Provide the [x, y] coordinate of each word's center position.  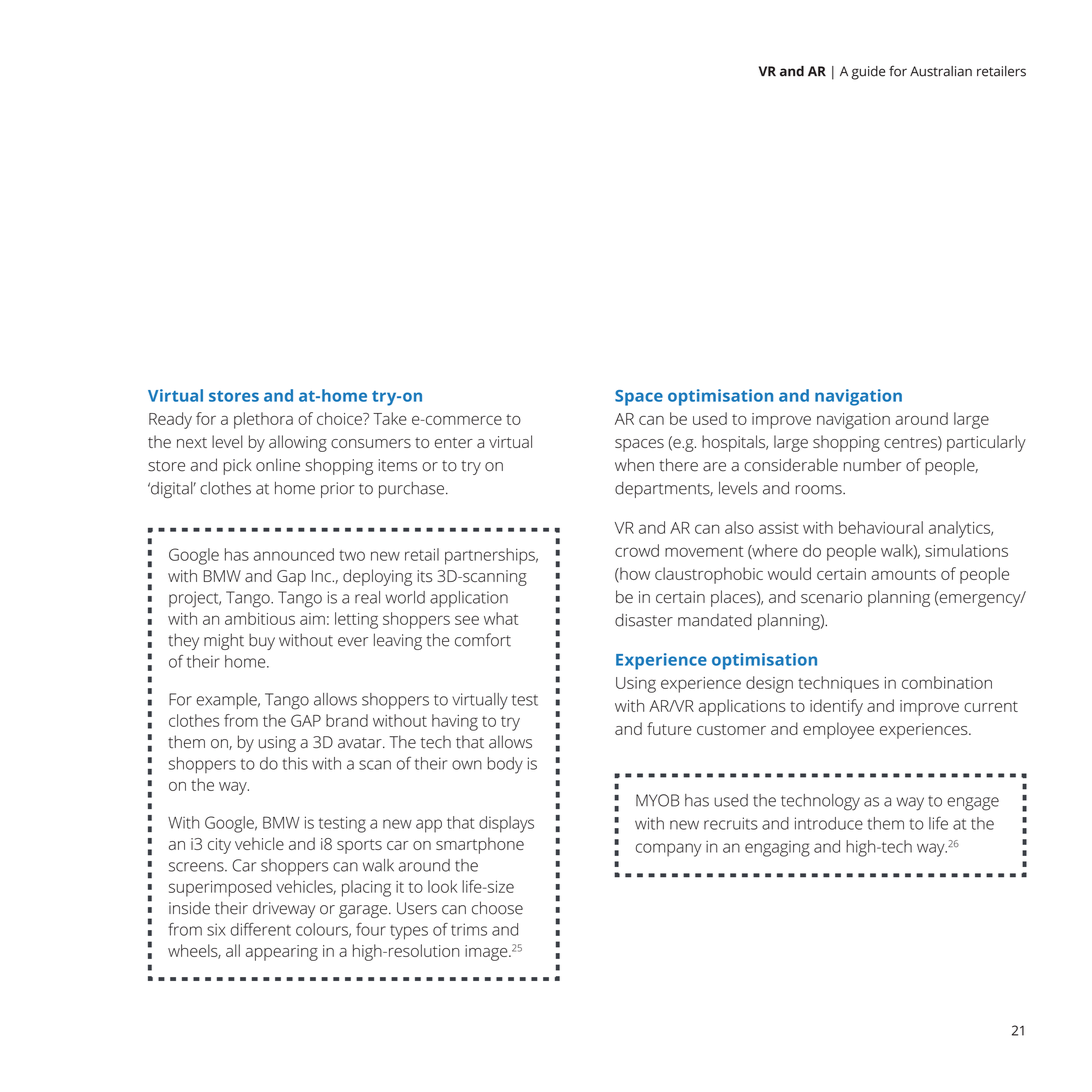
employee [838, 730]
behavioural [881, 527]
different [261, 929]
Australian [941, 71]
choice [340, 418]
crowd [637, 550]
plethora [263, 420]
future [669, 728]
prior [338, 490]
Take [390, 418]
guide [868, 73]
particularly [986, 443]
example [227, 701]
